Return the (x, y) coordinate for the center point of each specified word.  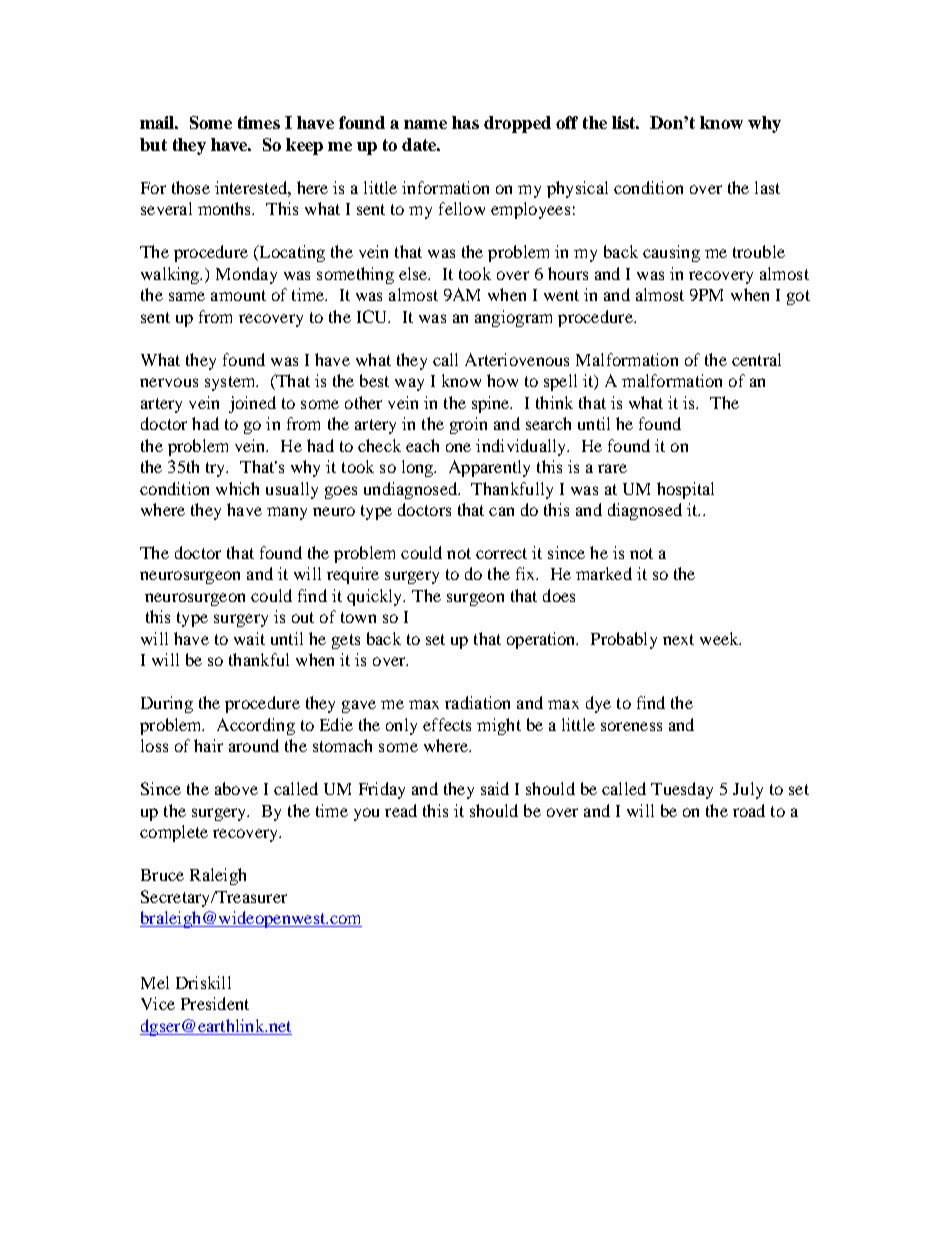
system (231, 383)
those (191, 187)
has (465, 122)
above (236, 788)
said (495, 788)
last (767, 187)
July (748, 790)
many (287, 513)
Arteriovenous (517, 359)
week (720, 638)
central (756, 359)
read (401, 810)
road (749, 810)
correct (501, 553)
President (215, 1003)
